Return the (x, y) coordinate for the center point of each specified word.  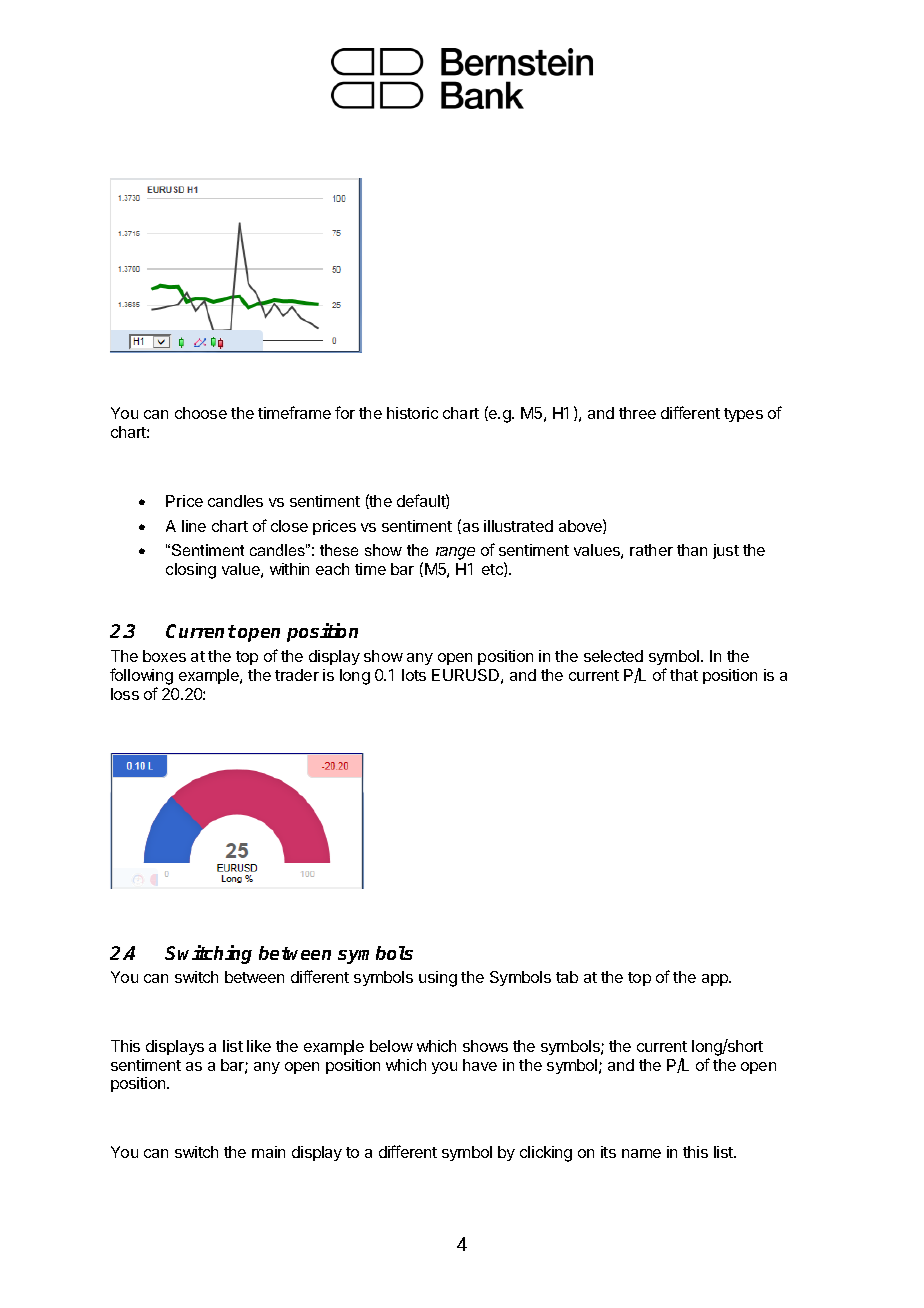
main (268, 1152)
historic (412, 413)
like (259, 1046)
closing (191, 571)
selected (613, 656)
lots (414, 675)
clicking (546, 1154)
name (641, 1153)
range (455, 553)
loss (125, 694)
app (716, 980)
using (438, 979)
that (684, 675)
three (637, 413)
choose (201, 413)
